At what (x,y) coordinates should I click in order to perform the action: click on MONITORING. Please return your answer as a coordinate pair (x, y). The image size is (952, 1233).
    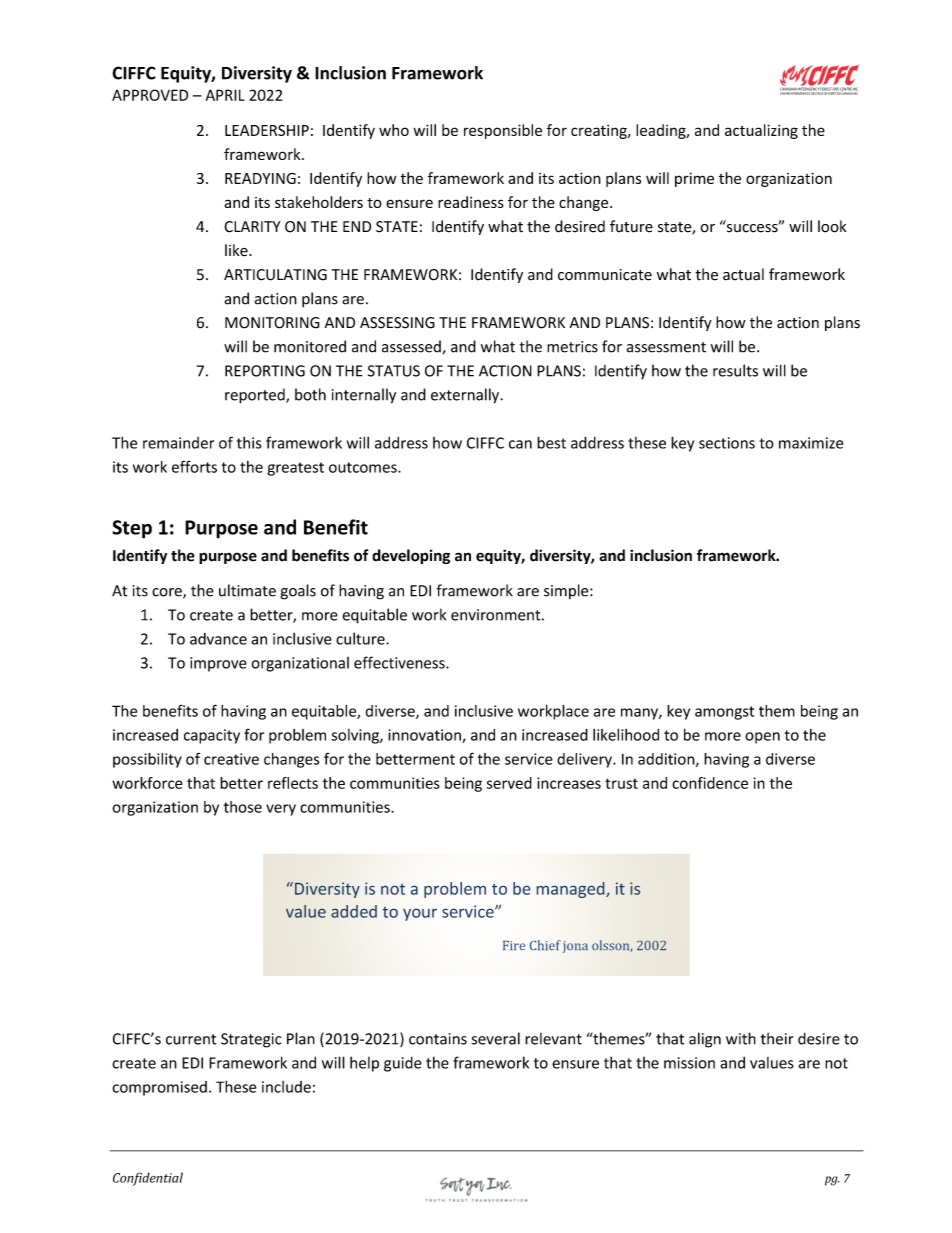
    Looking at the image, I should click on (272, 323).
